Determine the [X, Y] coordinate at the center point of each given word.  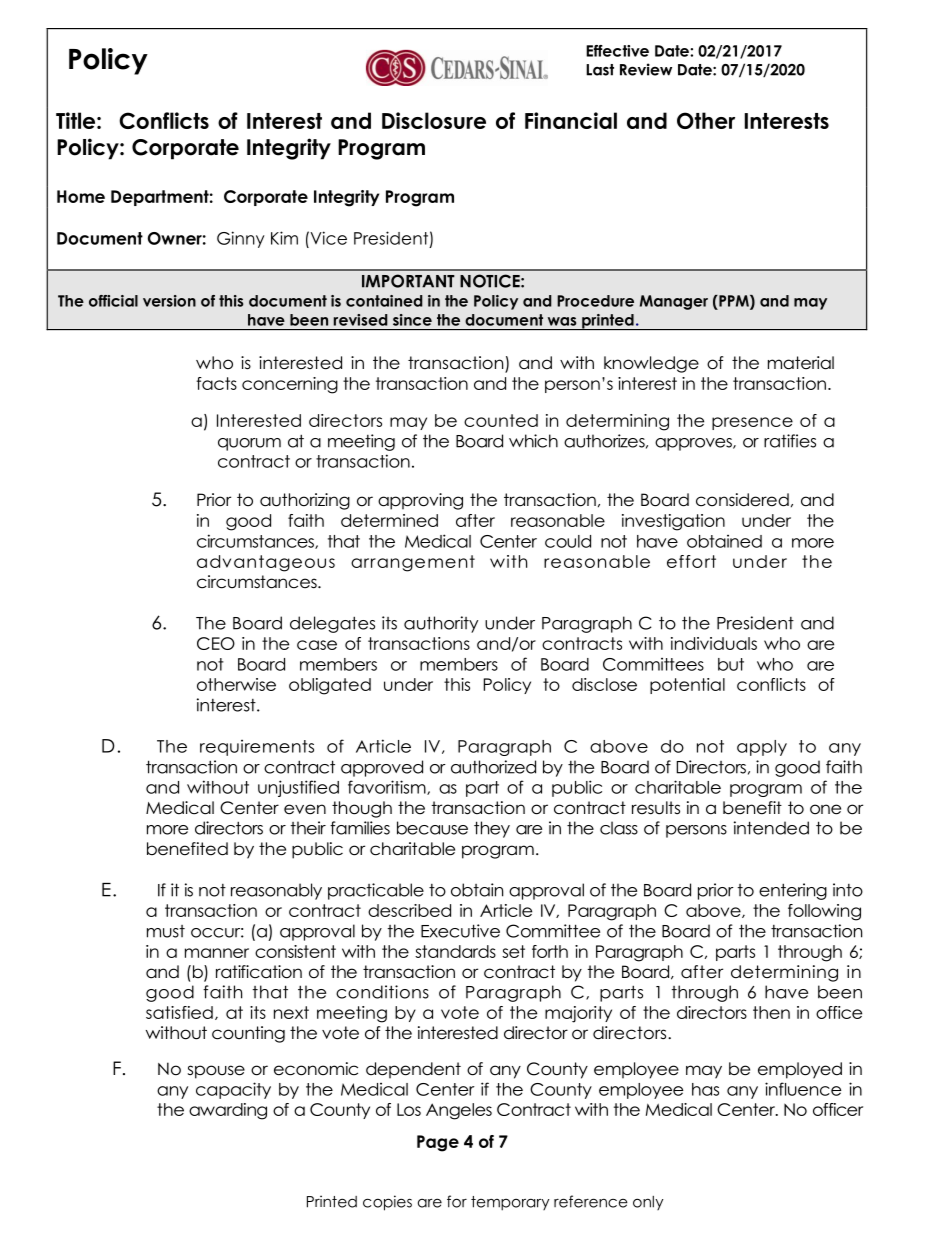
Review [646, 69]
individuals [714, 643]
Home [81, 196]
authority [441, 624]
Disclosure [434, 120]
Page [438, 1143]
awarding [228, 1111]
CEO [216, 643]
